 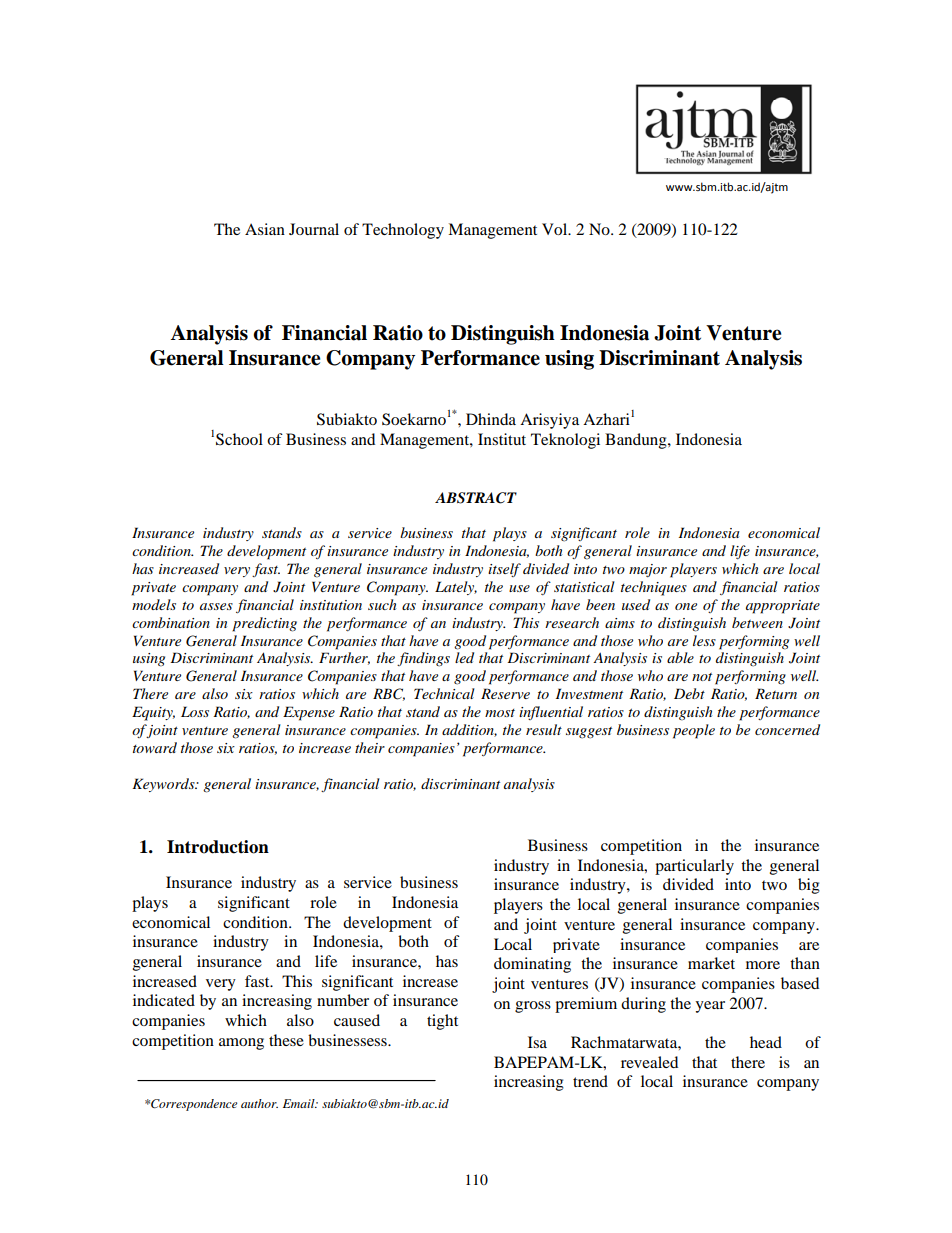 I want to click on Introduction, so click(x=218, y=847).
